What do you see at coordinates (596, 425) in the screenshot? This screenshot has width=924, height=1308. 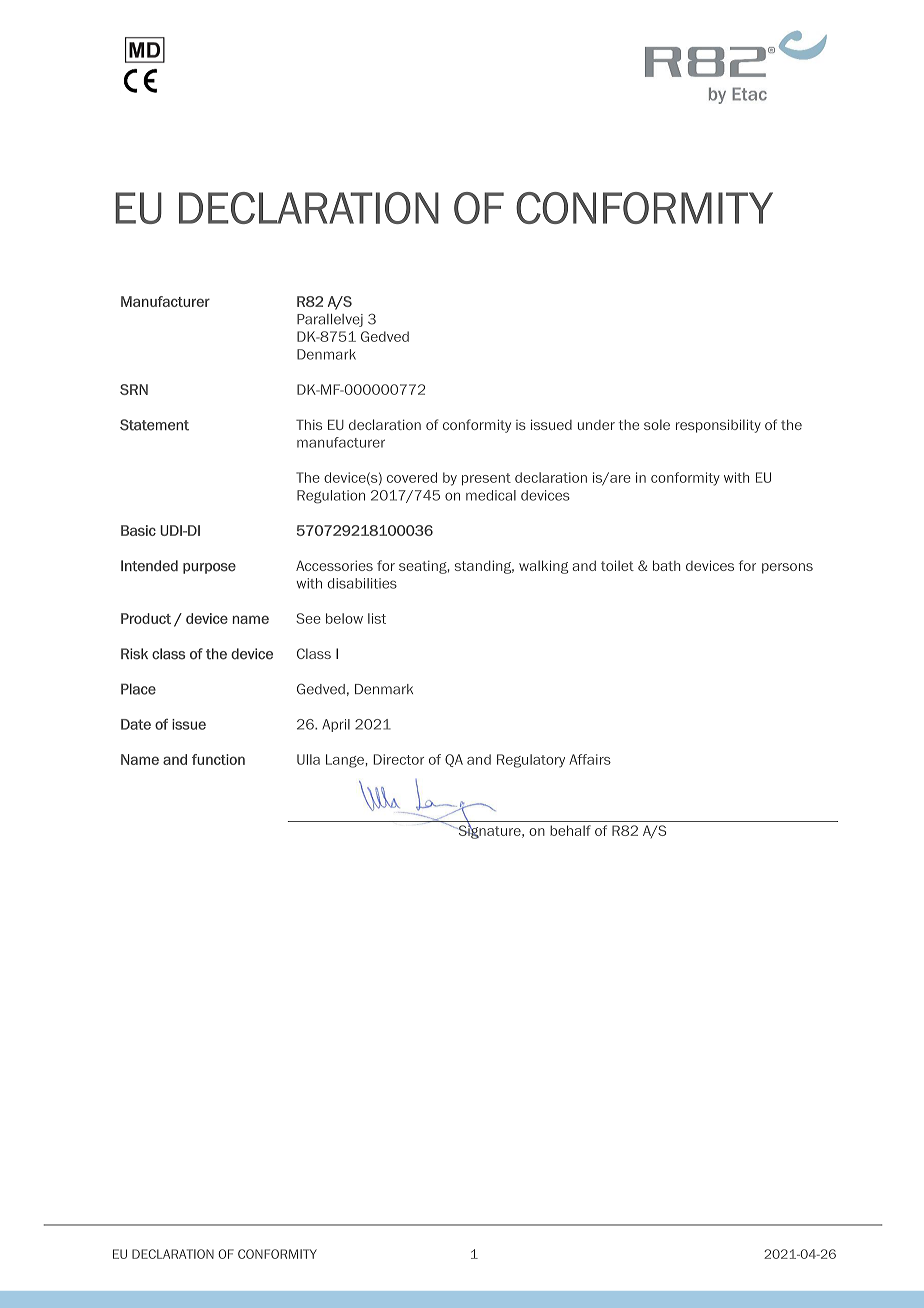 I see `under` at bounding box center [596, 425].
